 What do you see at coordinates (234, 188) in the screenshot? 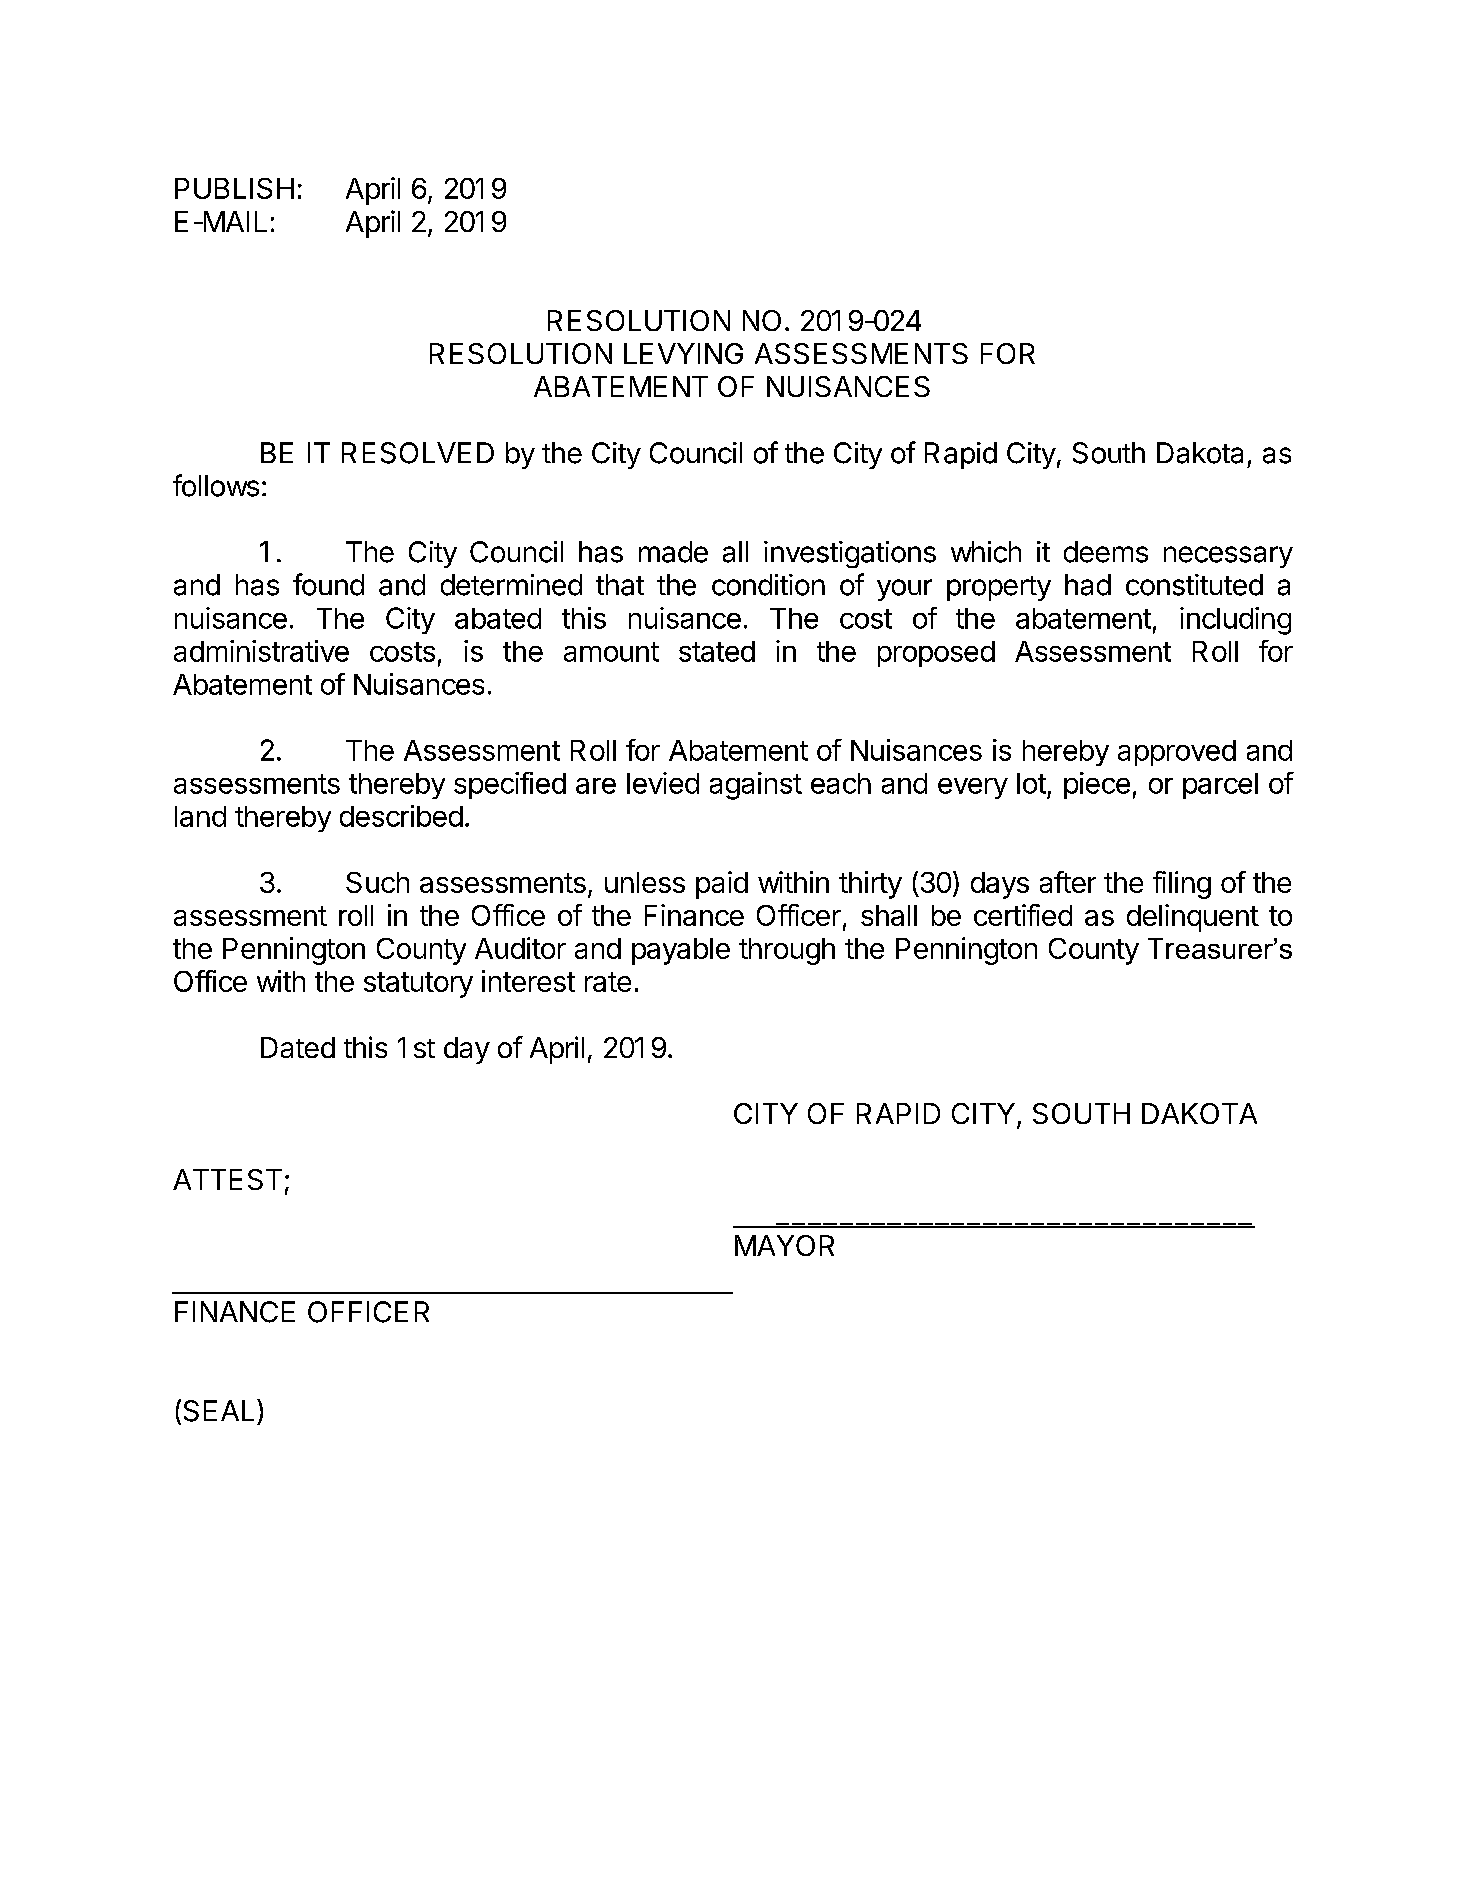
I see `PUBLISH` at bounding box center [234, 188].
